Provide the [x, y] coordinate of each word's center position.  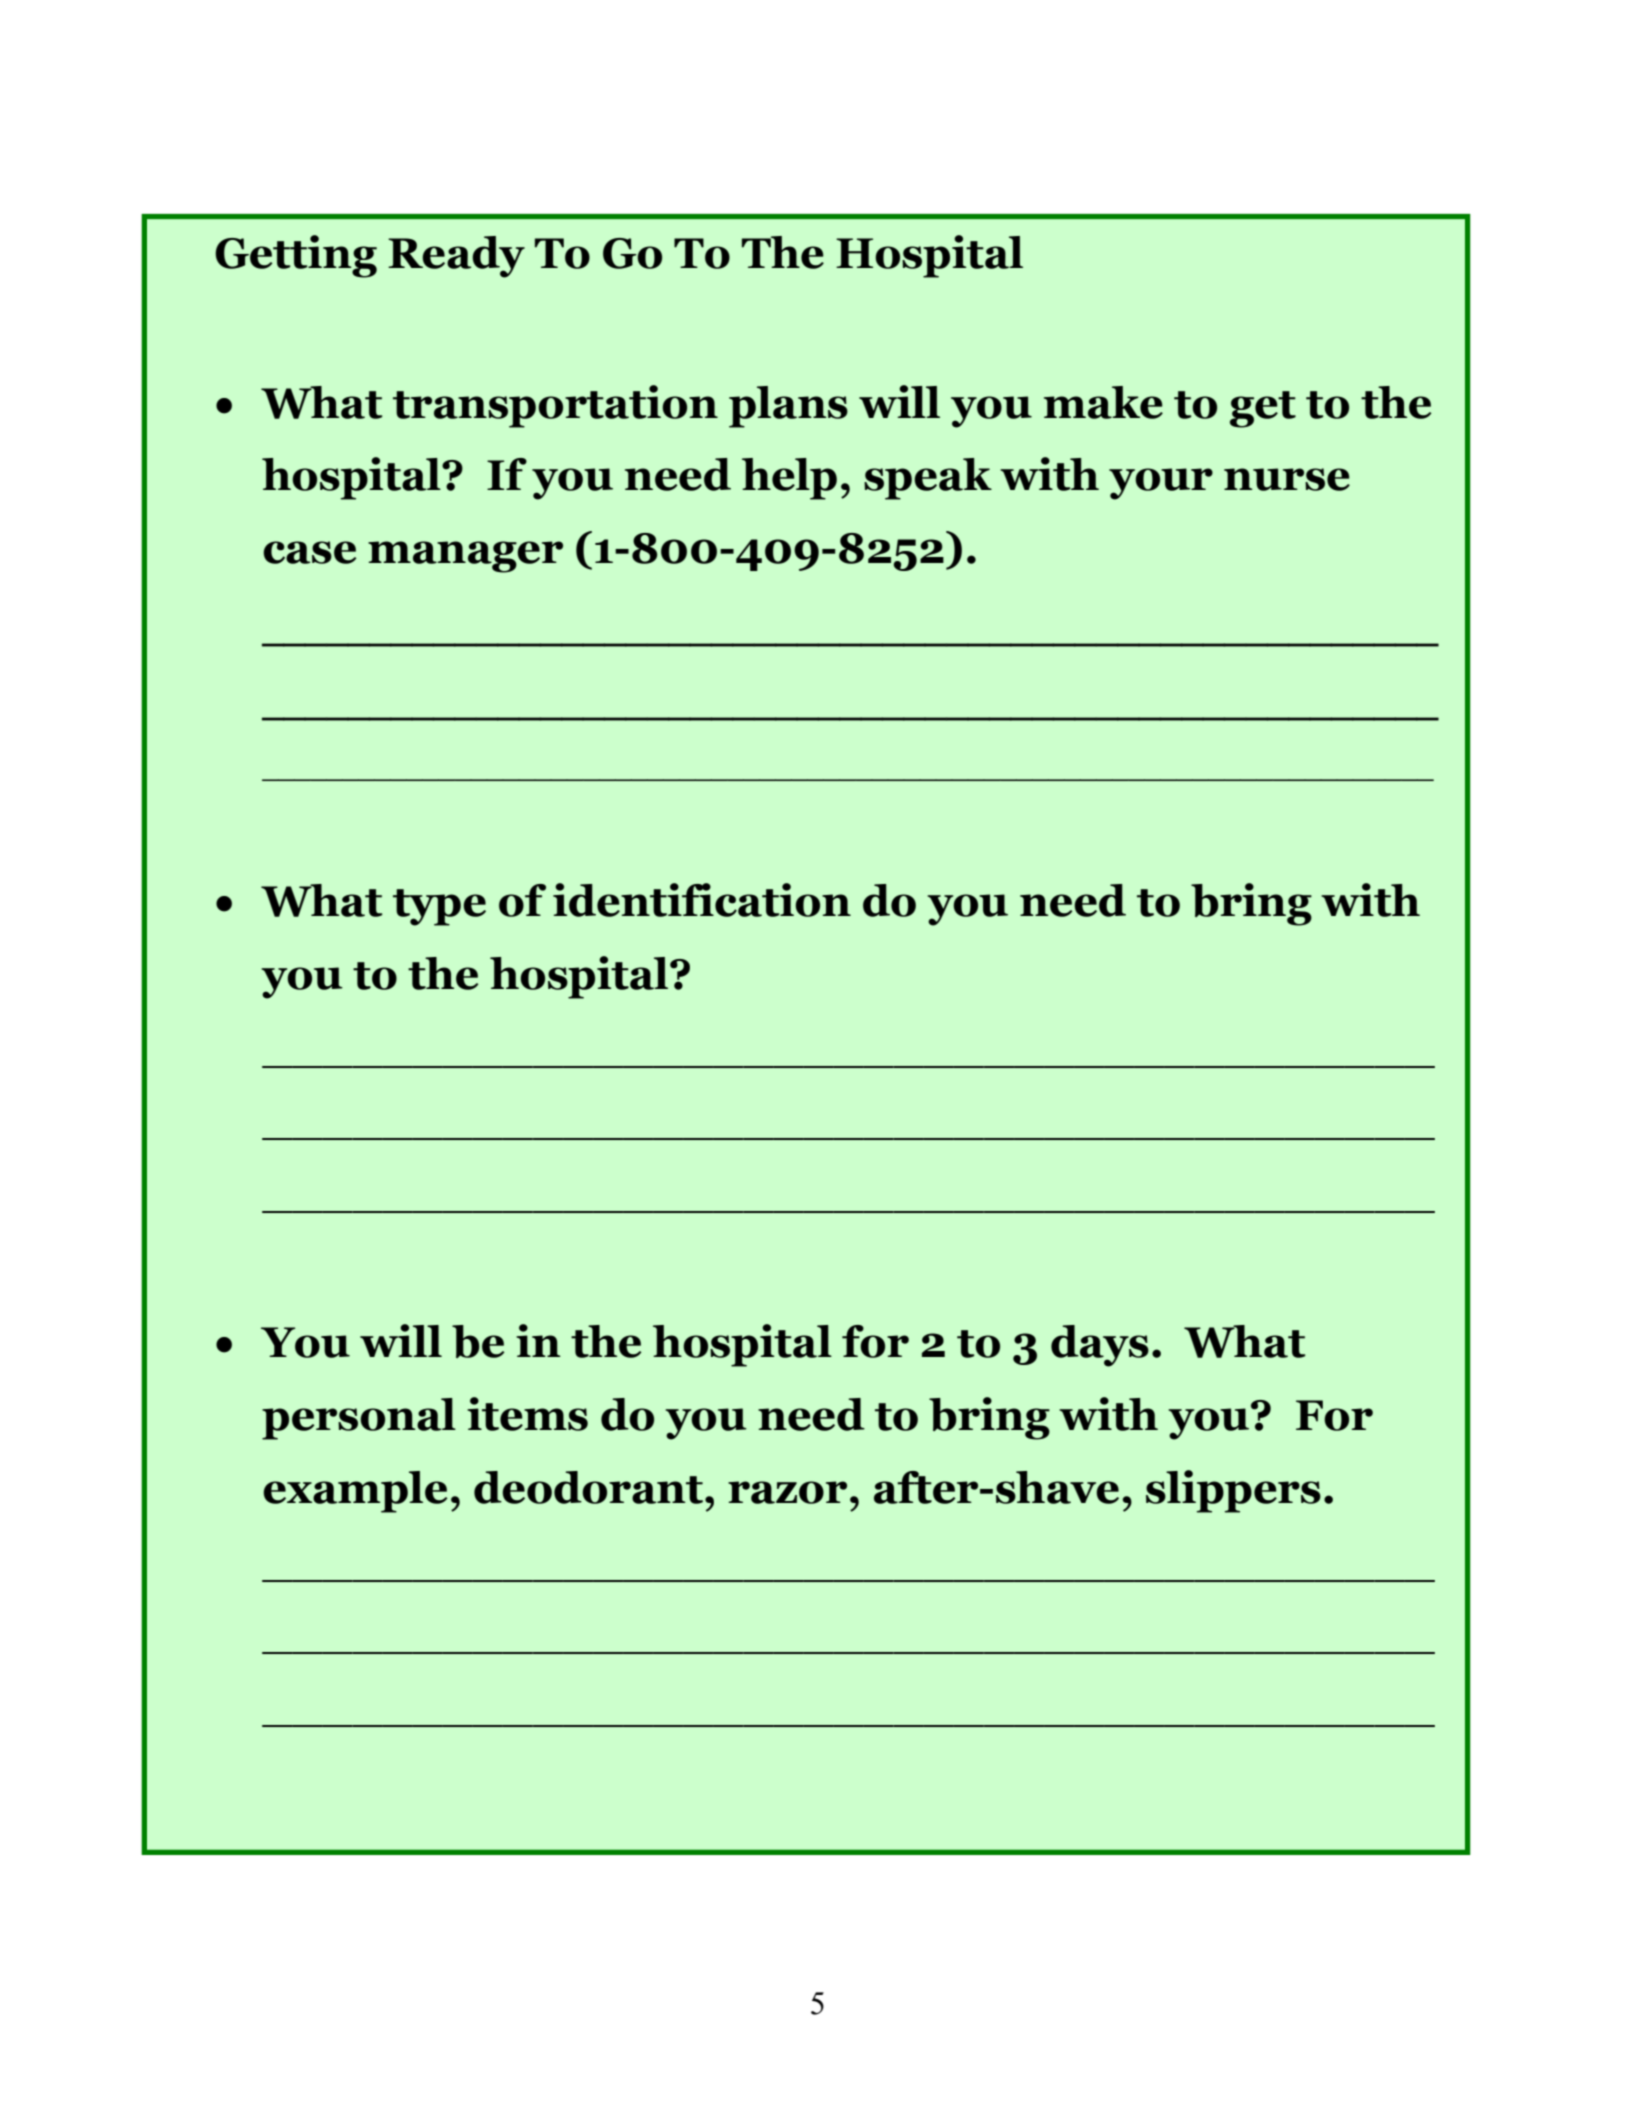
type [439, 907]
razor [787, 1492]
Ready [456, 257]
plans [788, 407]
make [1103, 402]
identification [702, 900]
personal [359, 1419]
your [1161, 484]
